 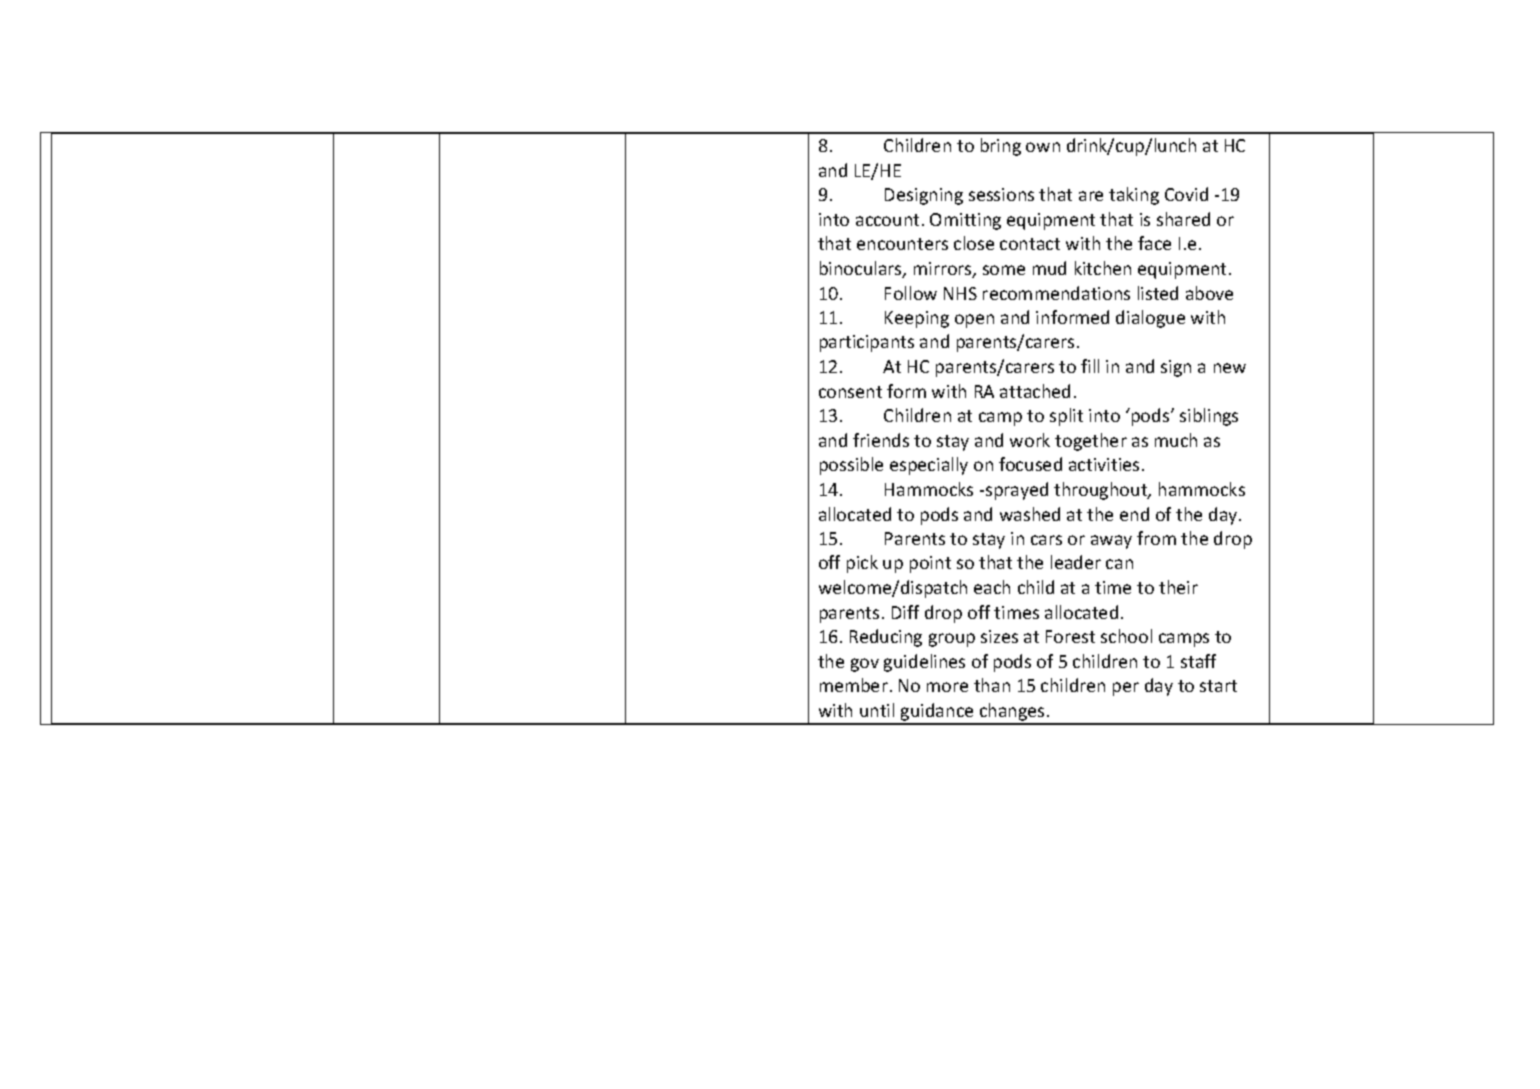 I want to click on pick, so click(x=862, y=564).
